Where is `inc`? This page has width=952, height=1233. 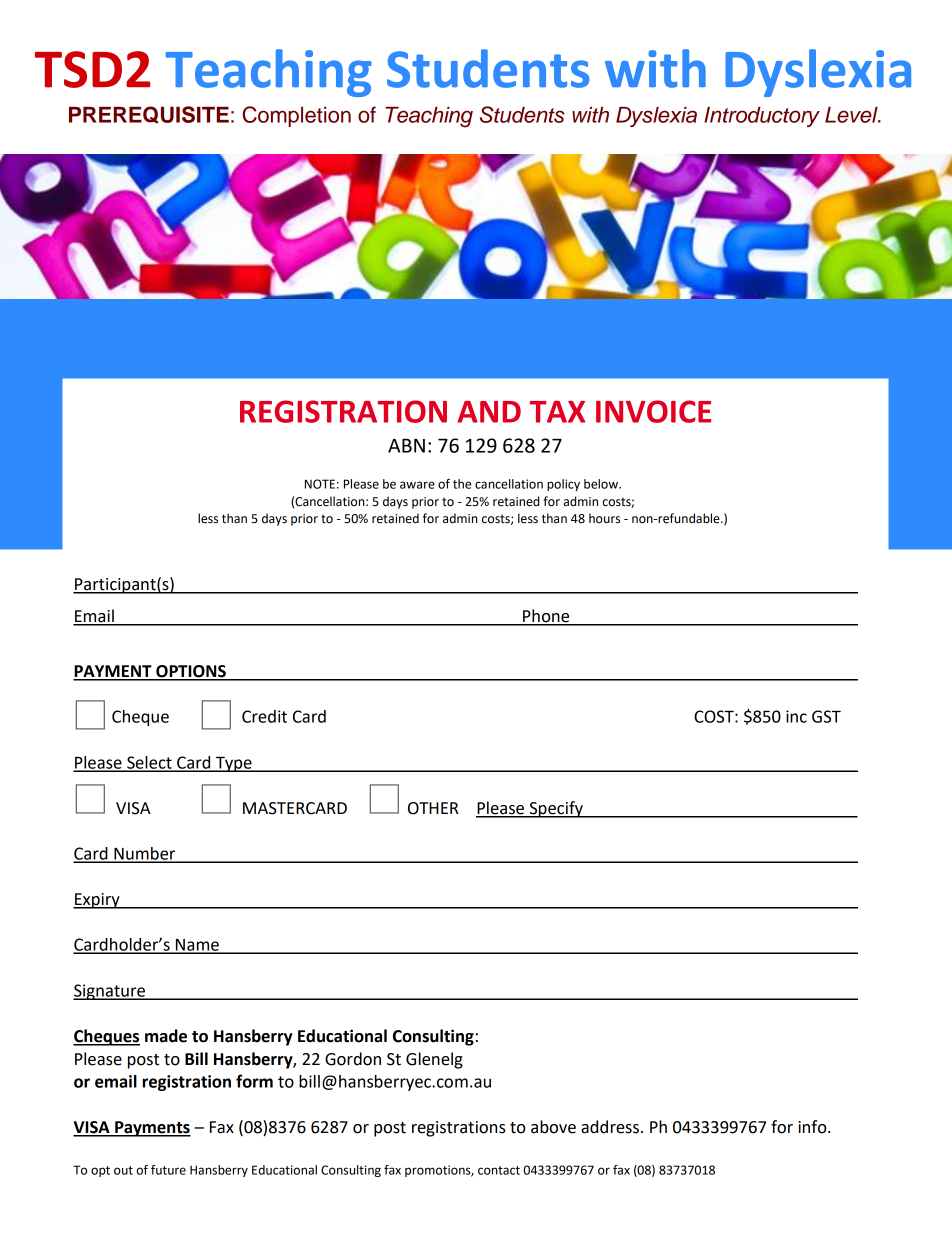
inc is located at coordinates (796, 716).
